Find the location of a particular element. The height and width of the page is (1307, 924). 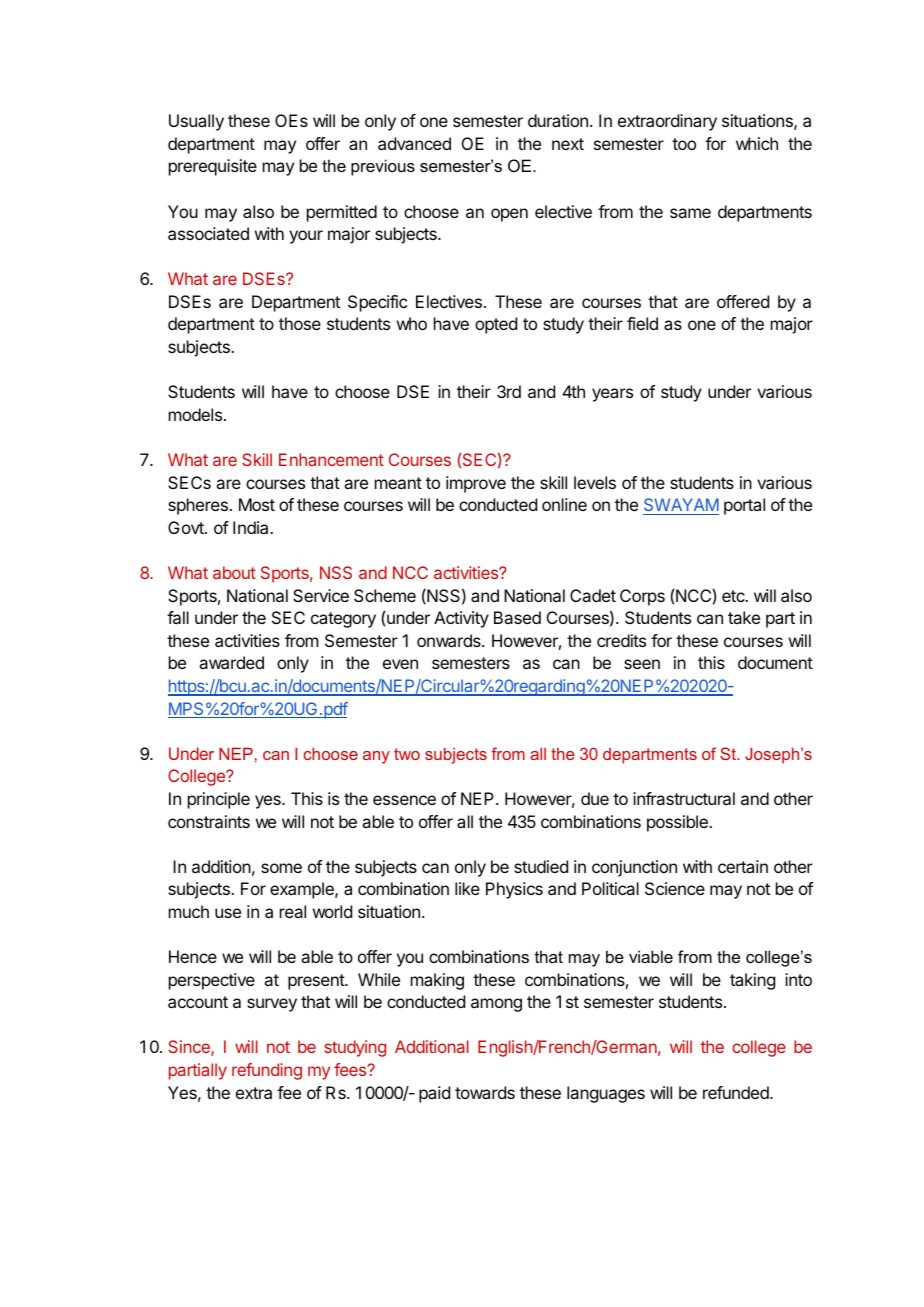

advanced is located at coordinates (414, 143).
